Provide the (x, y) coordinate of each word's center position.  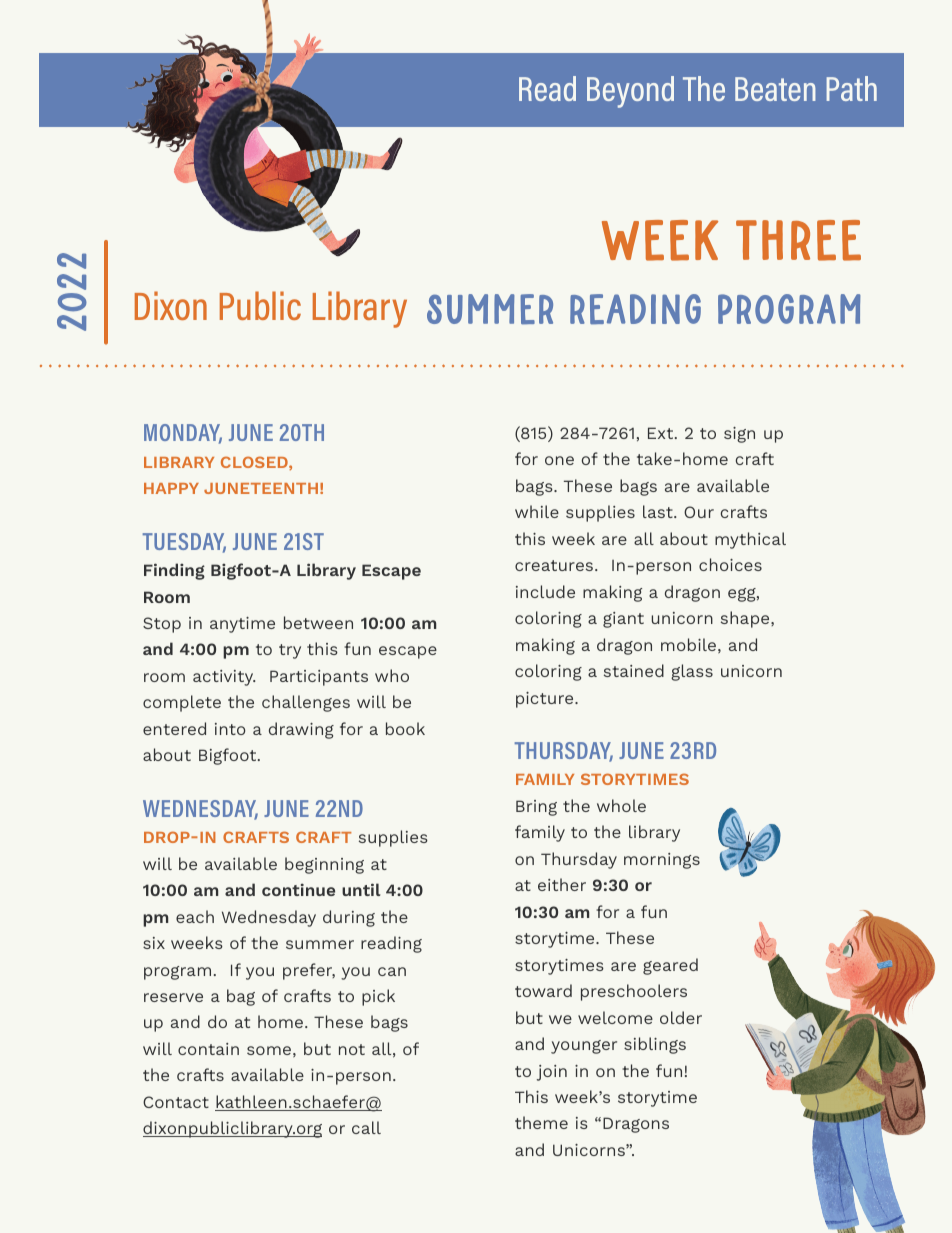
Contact (176, 1102)
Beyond (630, 92)
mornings (662, 861)
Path (852, 88)
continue (298, 889)
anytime (242, 625)
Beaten (775, 89)
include (545, 591)
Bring (536, 808)
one (559, 460)
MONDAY (183, 434)
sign (739, 435)
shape (746, 619)
